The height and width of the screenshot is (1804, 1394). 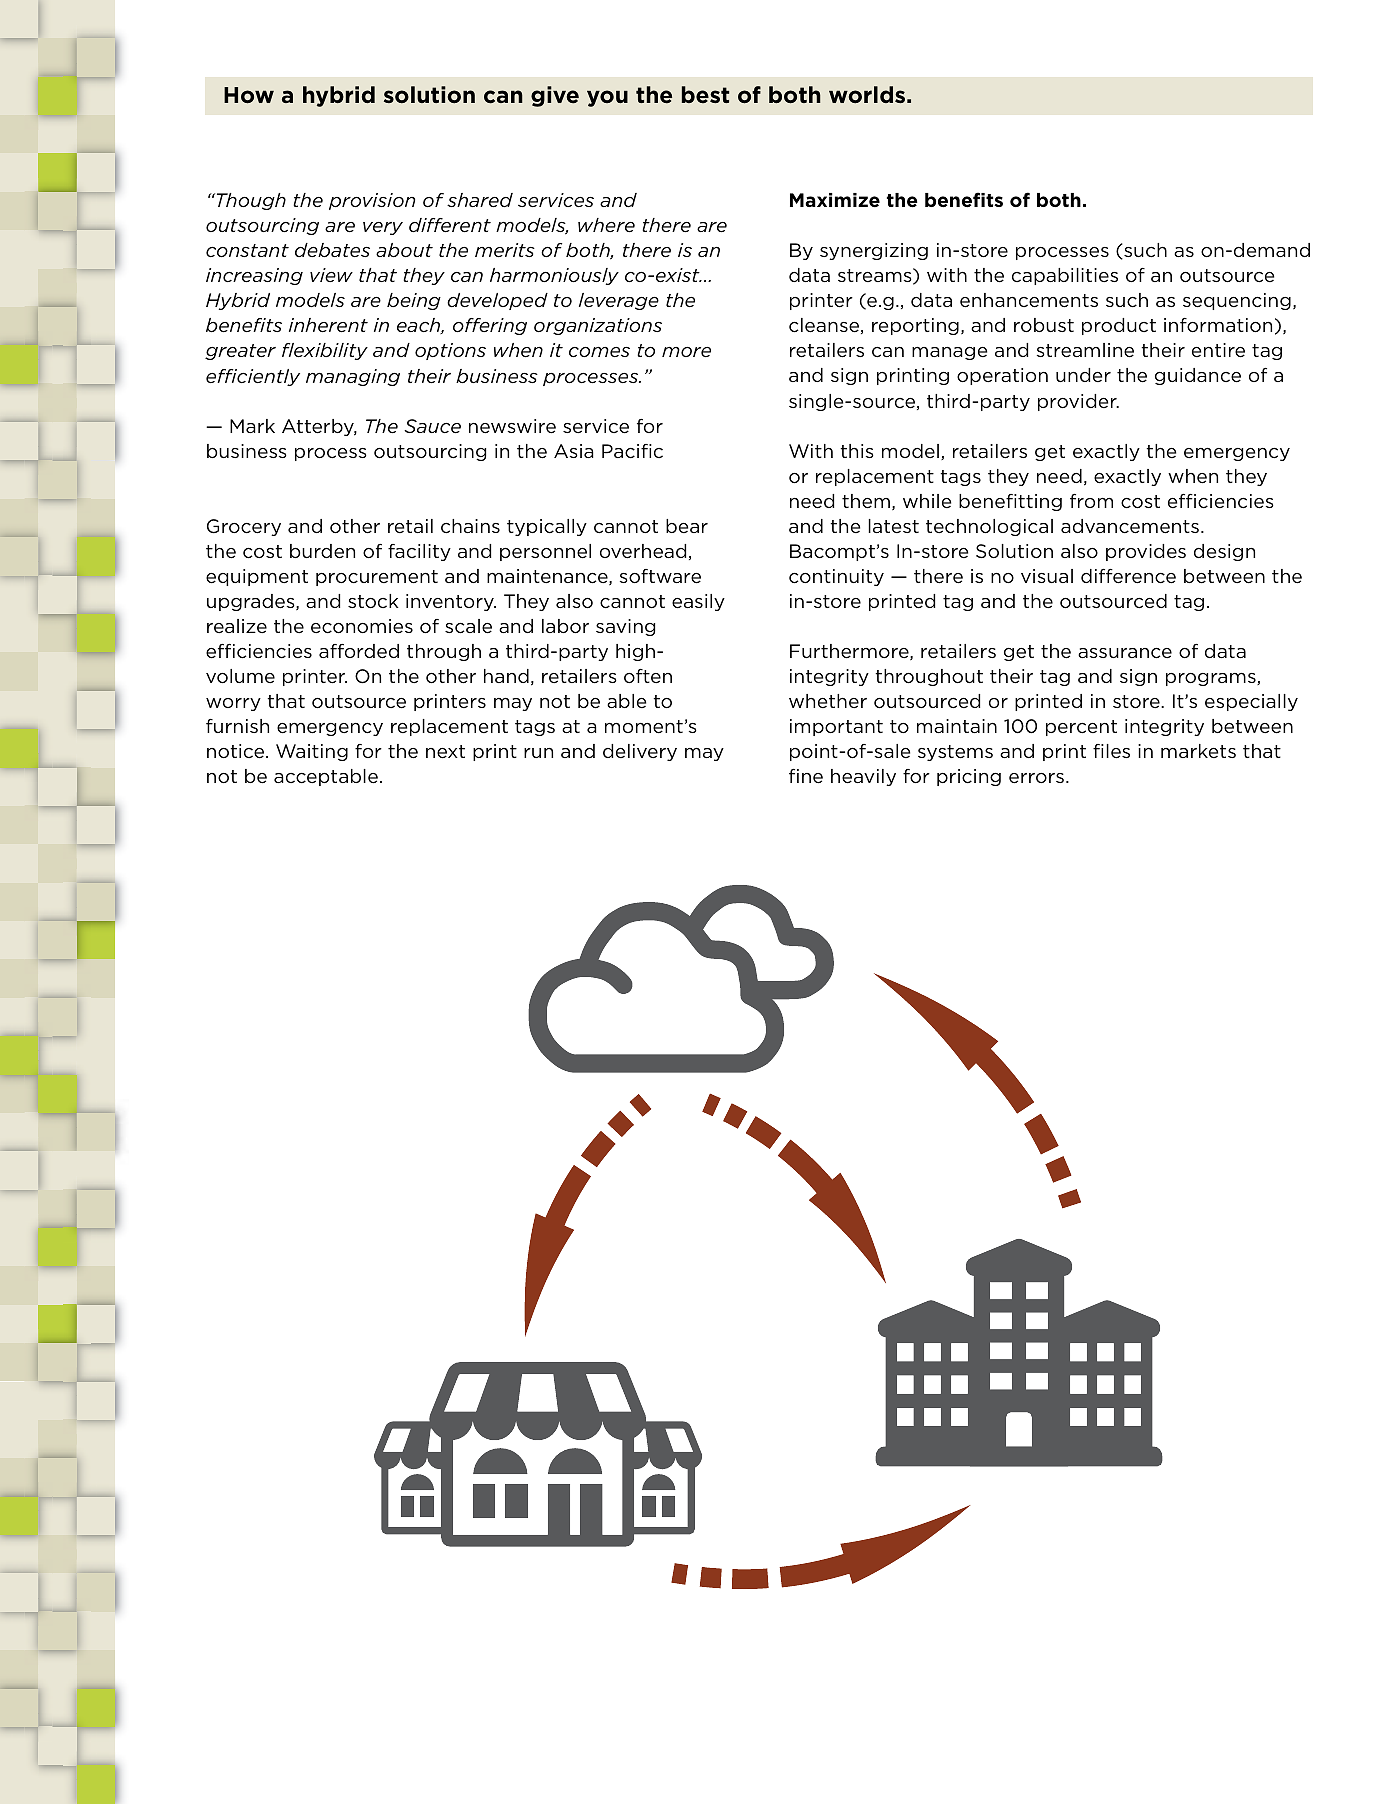 What do you see at coordinates (836, 727) in the screenshot?
I see `important` at bounding box center [836, 727].
